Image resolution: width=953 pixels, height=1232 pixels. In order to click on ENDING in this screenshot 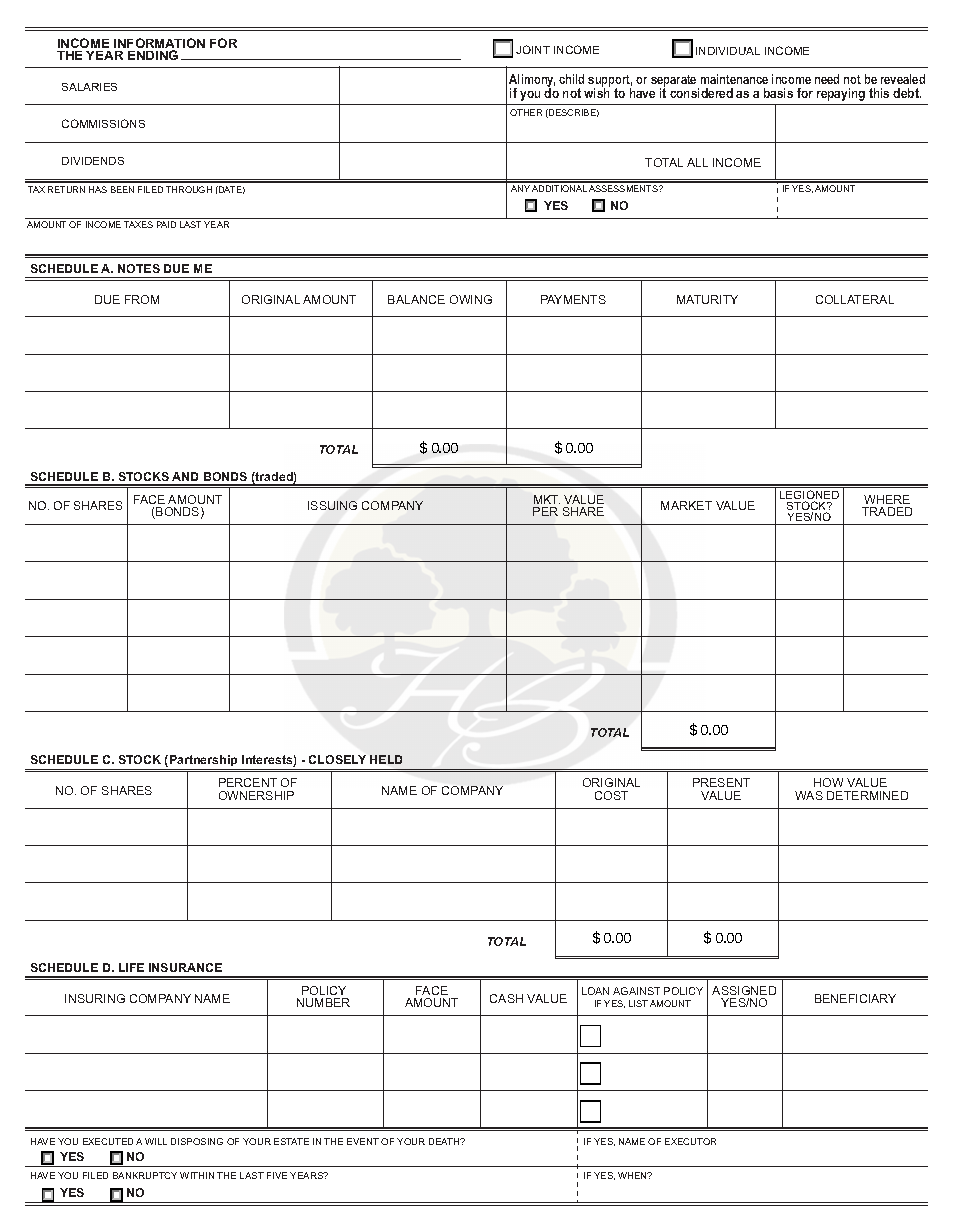, I will do `click(153, 55)`.
